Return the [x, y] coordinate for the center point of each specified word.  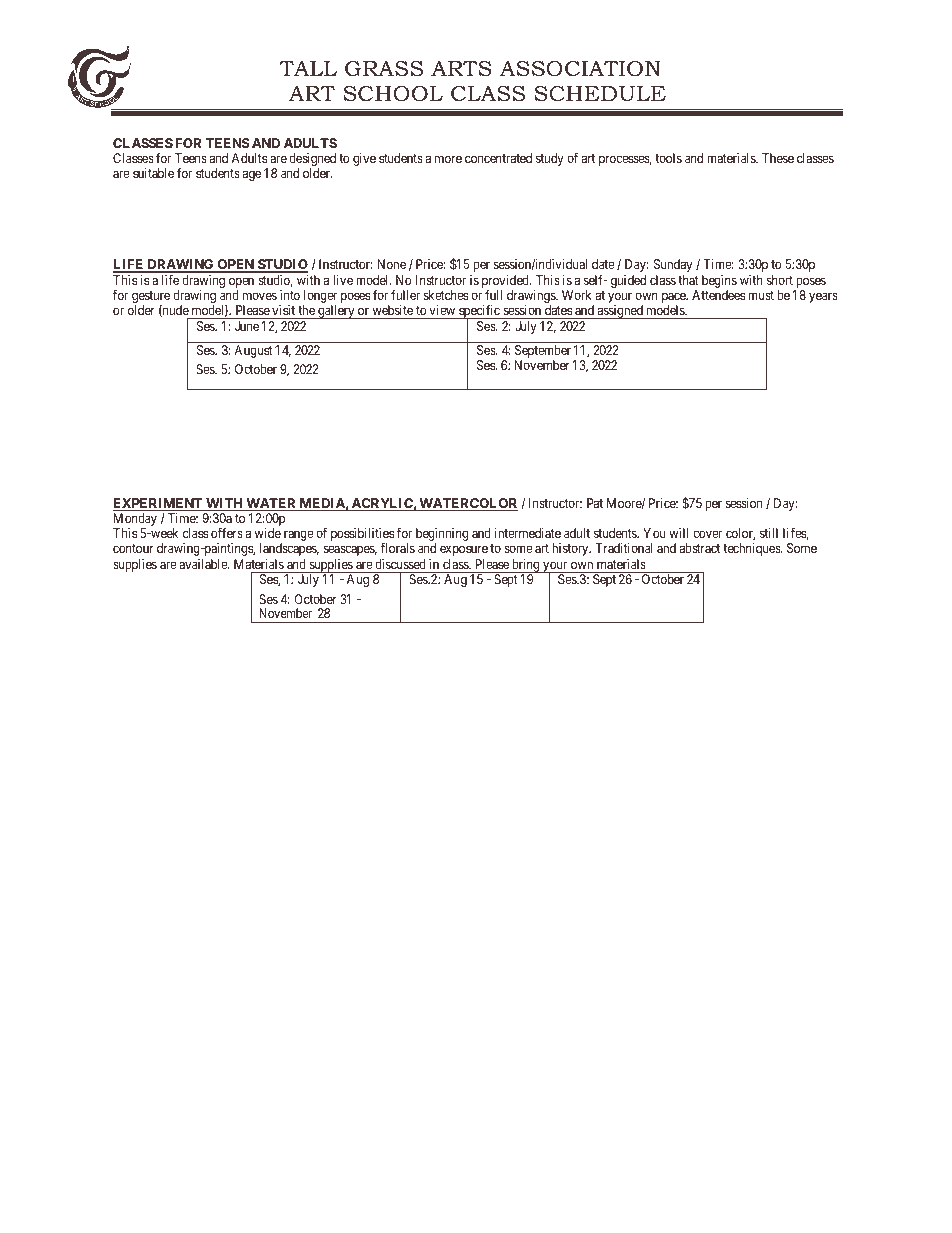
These [778, 158]
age [252, 175]
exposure [464, 550]
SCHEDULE [600, 94]
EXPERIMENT [159, 504]
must [761, 295]
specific [479, 313]
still [769, 533]
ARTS [461, 68]
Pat [595, 503]
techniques [752, 549]
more [448, 159]
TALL [308, 68]
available [204, 564]
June [247, 326]
